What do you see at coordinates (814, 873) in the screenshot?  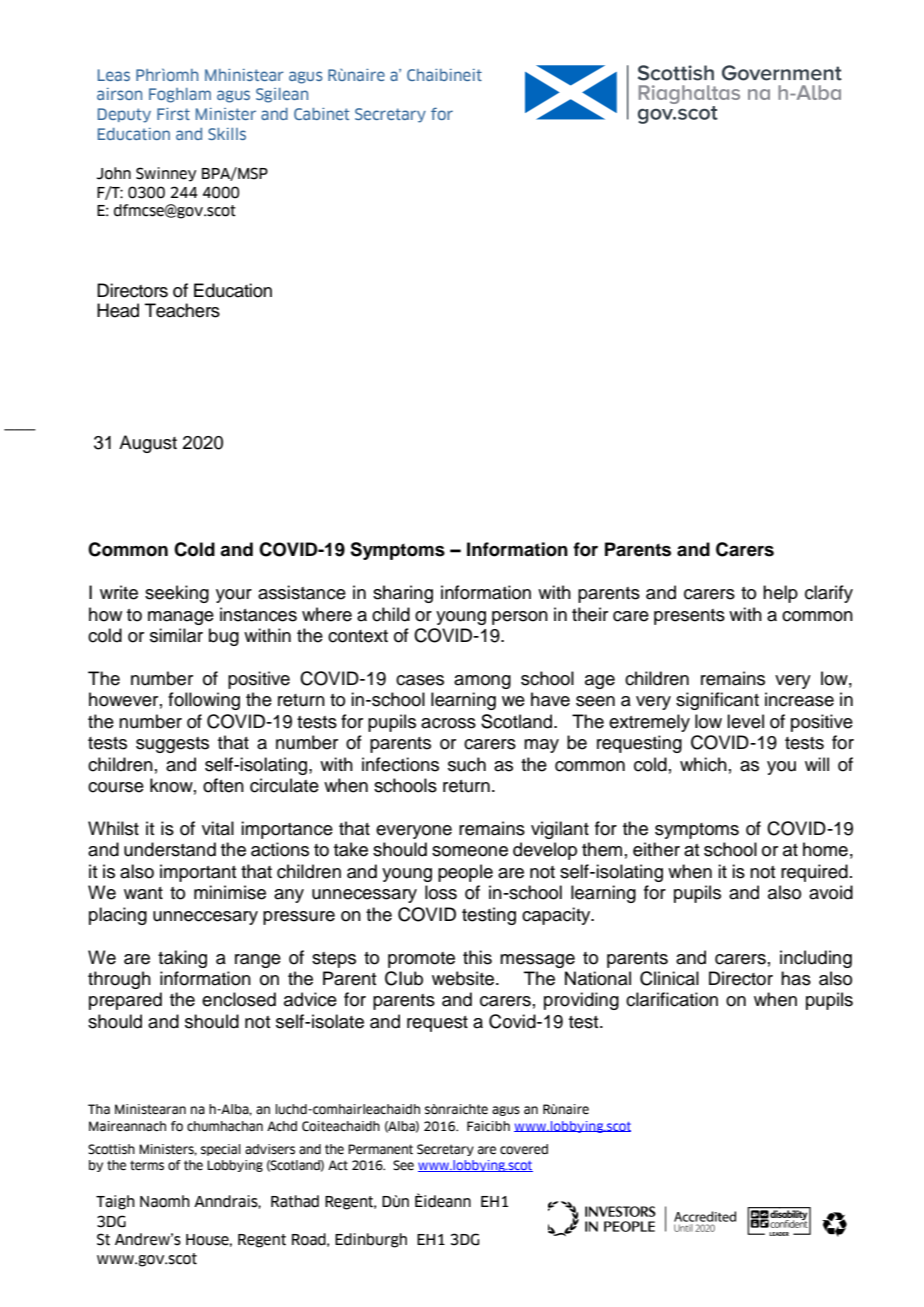 I see `required` at bounding box center [814, 873].
